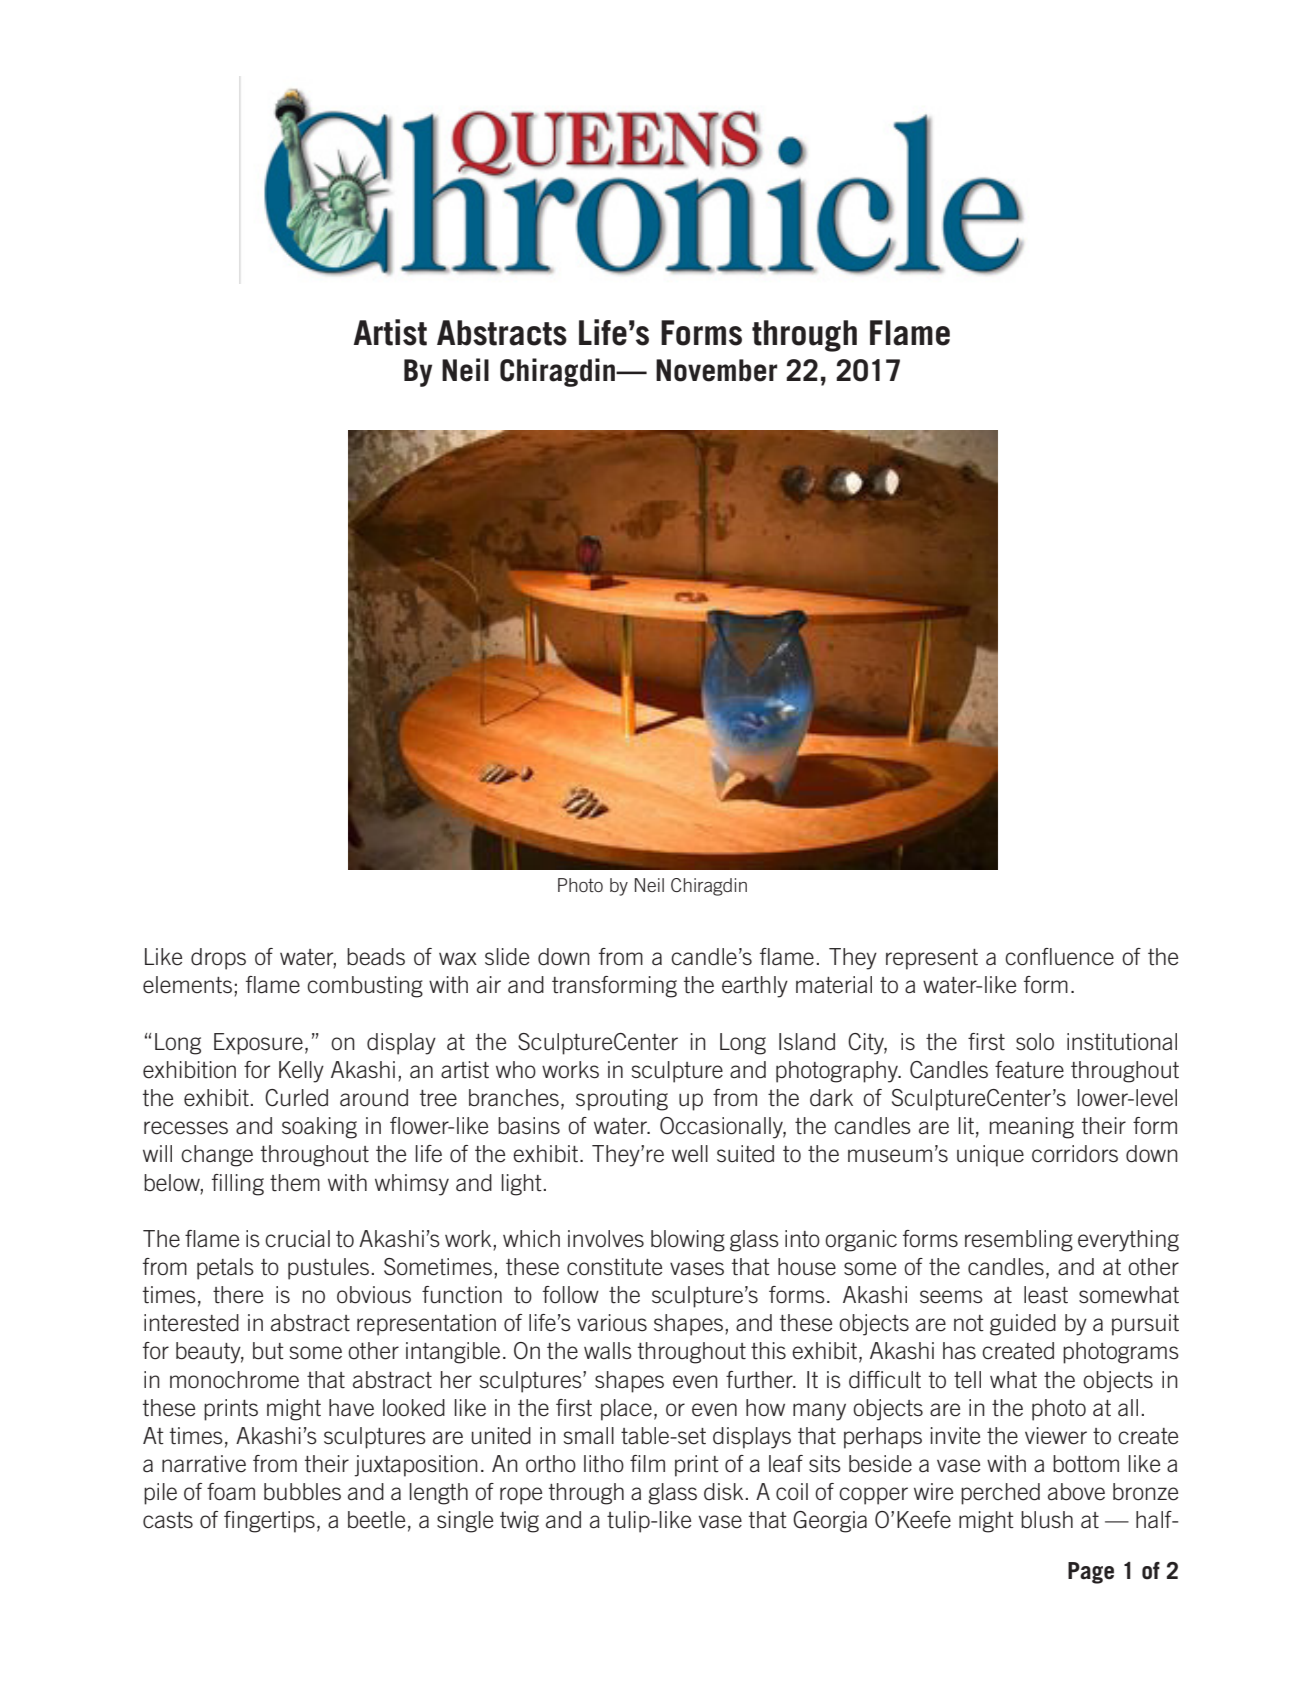  What do you see at coordinates (218, 959) in the image?
I see `drops` at bounding box center [218, 959].
